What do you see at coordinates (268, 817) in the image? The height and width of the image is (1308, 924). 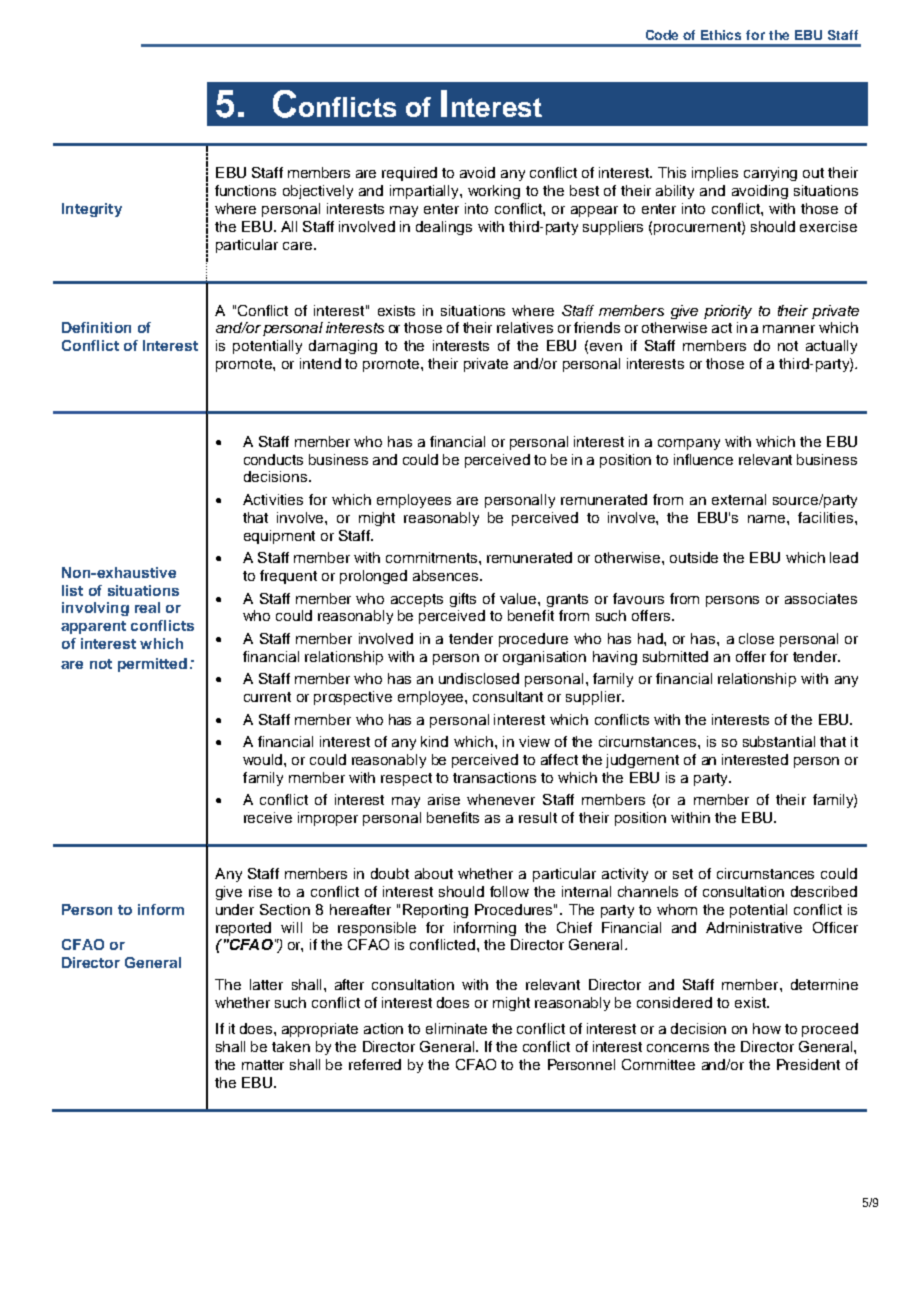 I see `receive` at bounding box center [268, 817].
